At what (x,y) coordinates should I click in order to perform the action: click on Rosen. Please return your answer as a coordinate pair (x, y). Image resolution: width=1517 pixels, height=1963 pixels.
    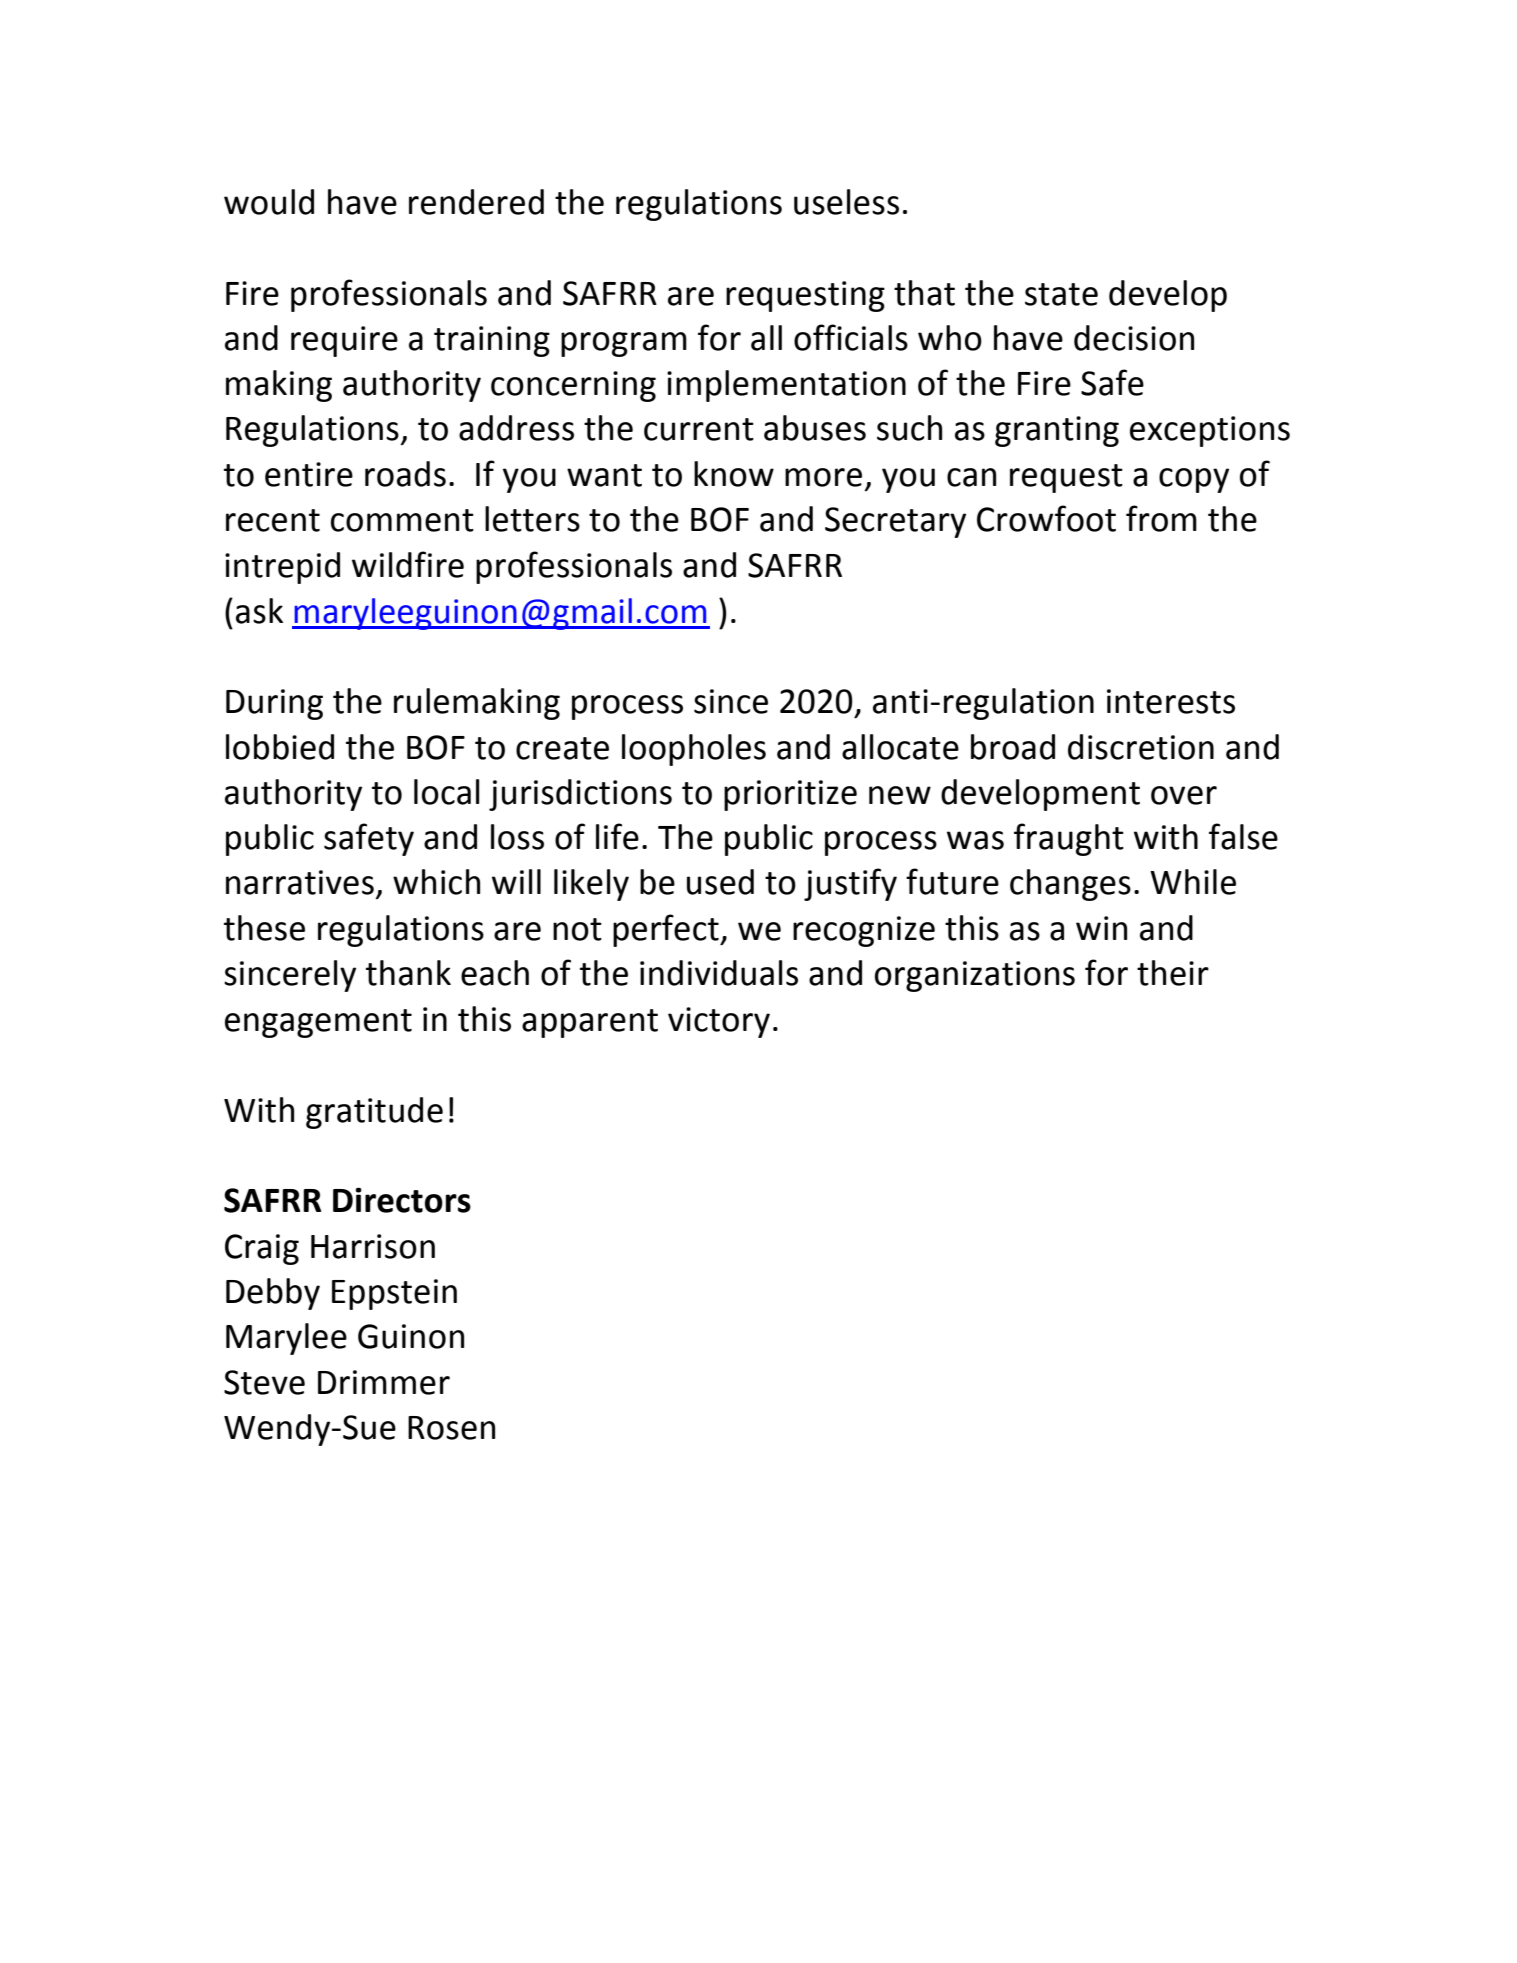
    Looking at the image, I should click on (451, 1428).
